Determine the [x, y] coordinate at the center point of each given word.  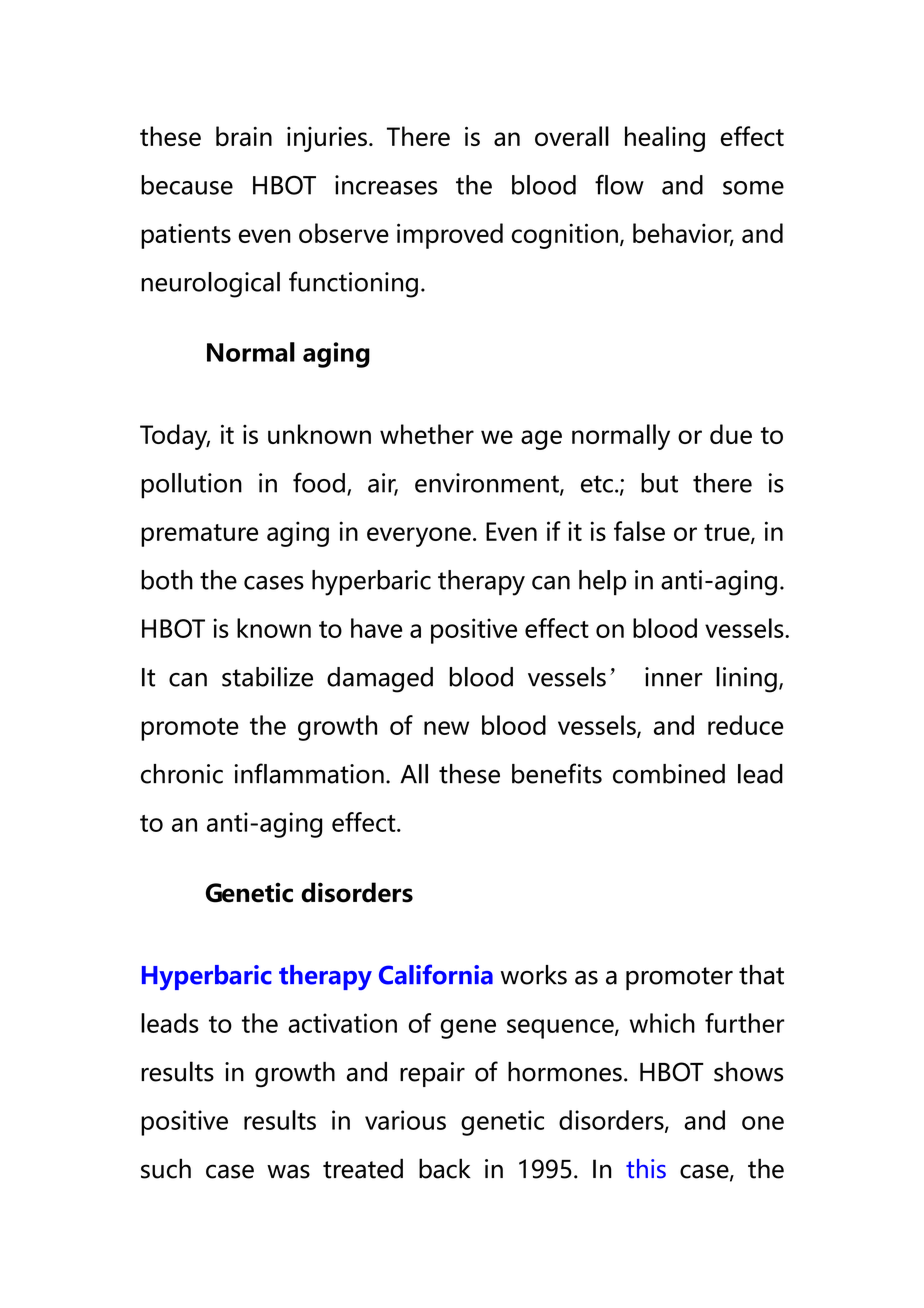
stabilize [267, 677]
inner [674, 677]
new [446, 728]
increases [386, 185]
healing [665, 139]
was [288, 1171]
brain [244, 136]
